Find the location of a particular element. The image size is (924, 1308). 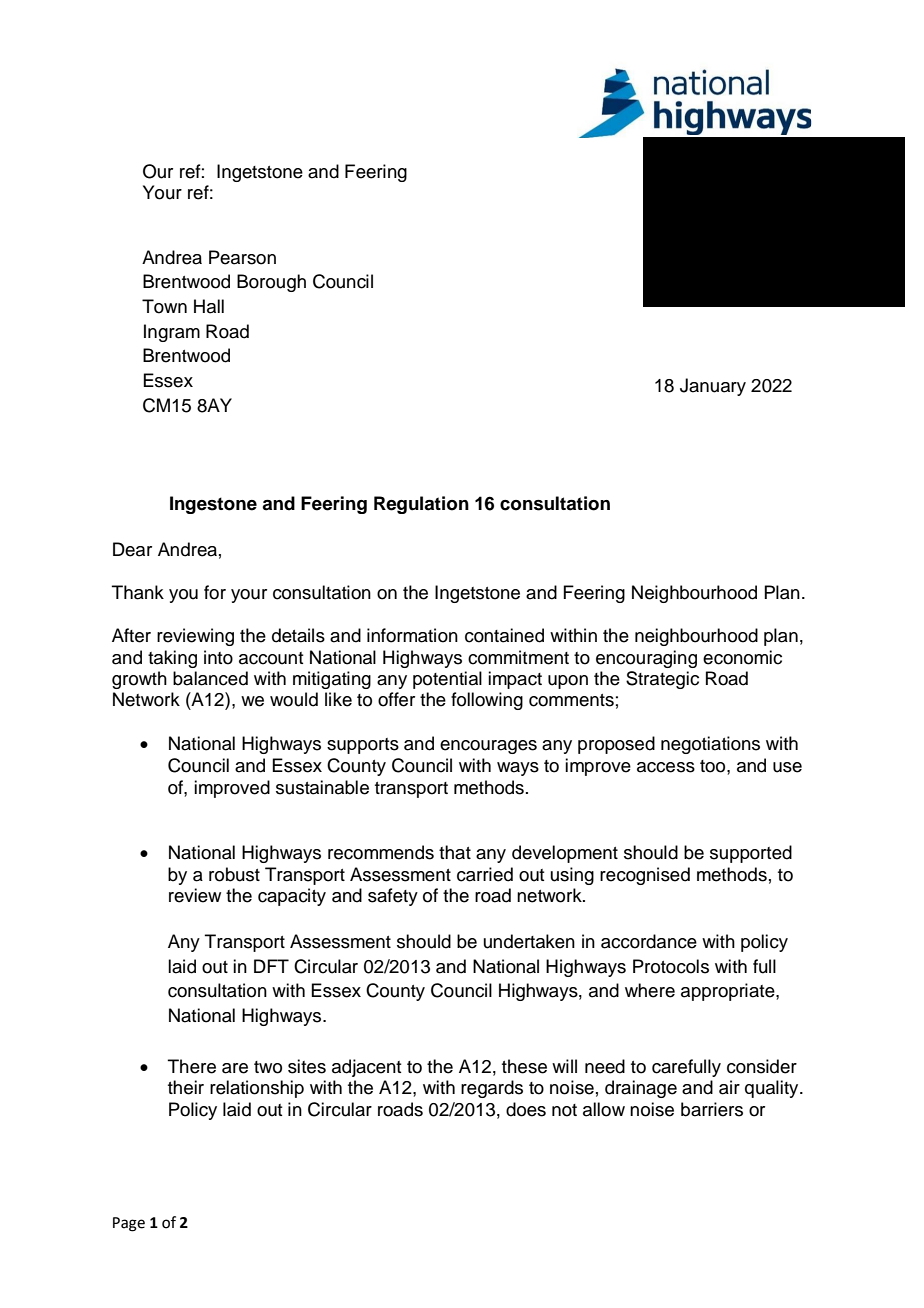

Protocols is located at coordinates (671, 966).
